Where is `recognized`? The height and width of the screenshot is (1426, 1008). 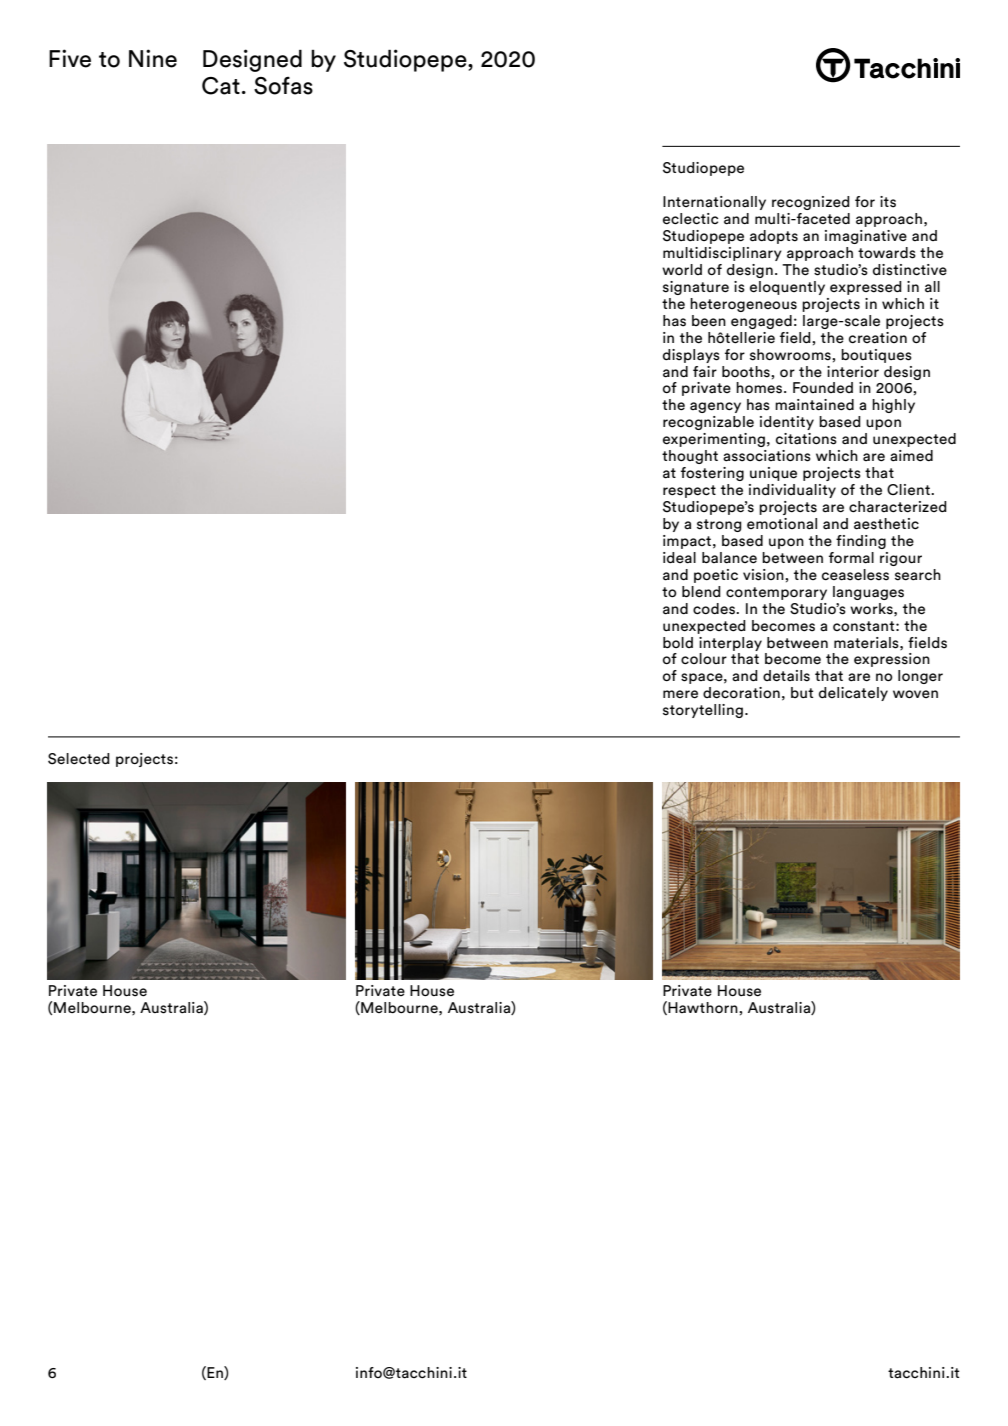
recognized is located at coordinates (811, 203).
